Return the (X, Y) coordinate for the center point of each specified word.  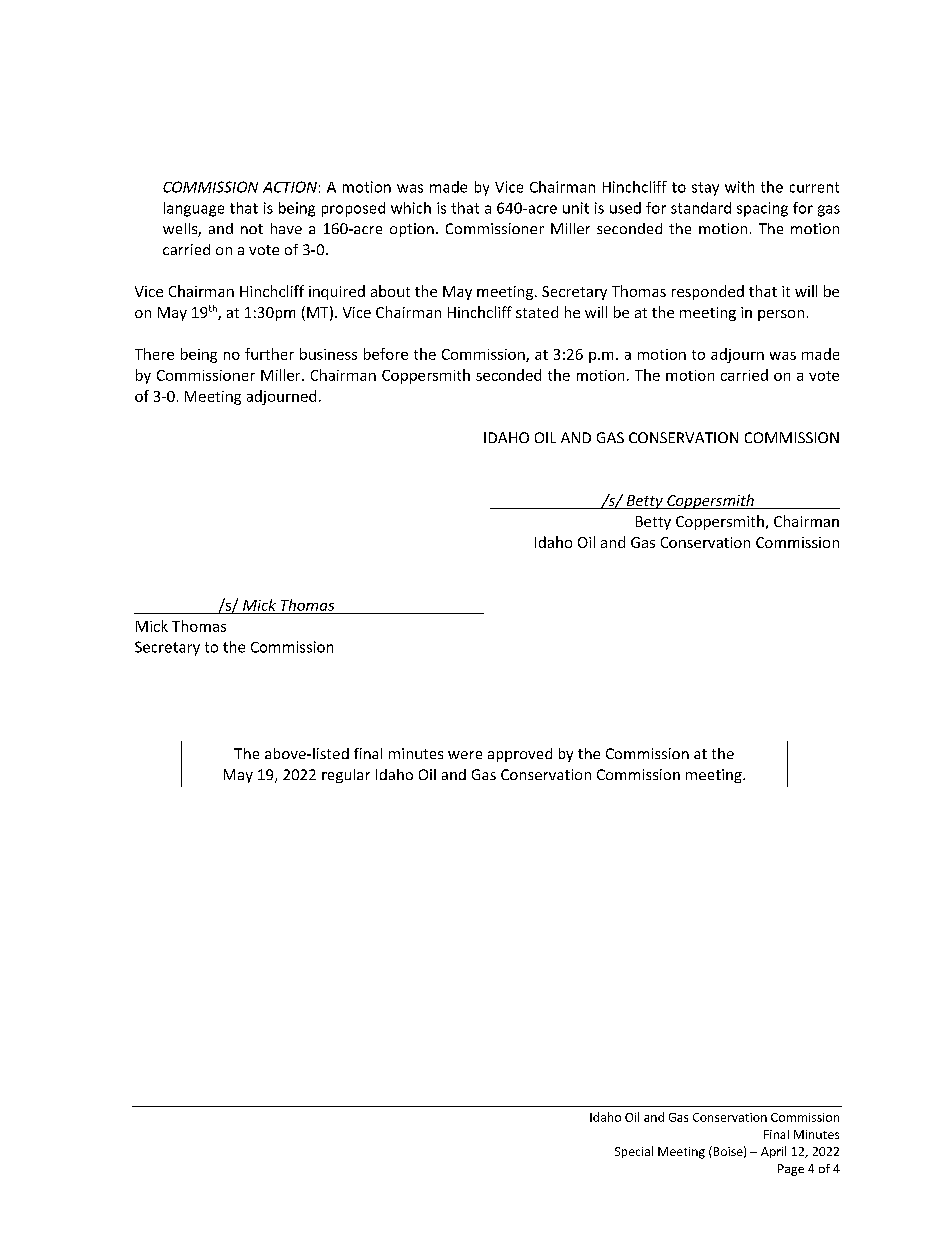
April (773, 1152)
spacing (762, 209)
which (411, 208)
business (328, 354)
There (154, 354)
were (465, 755)
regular (346, 776)
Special (634, 1152)
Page (791, 1170)
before (386, 354)
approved (520, 755)
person (781, 315)
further (269, 354)
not (252, 229)
